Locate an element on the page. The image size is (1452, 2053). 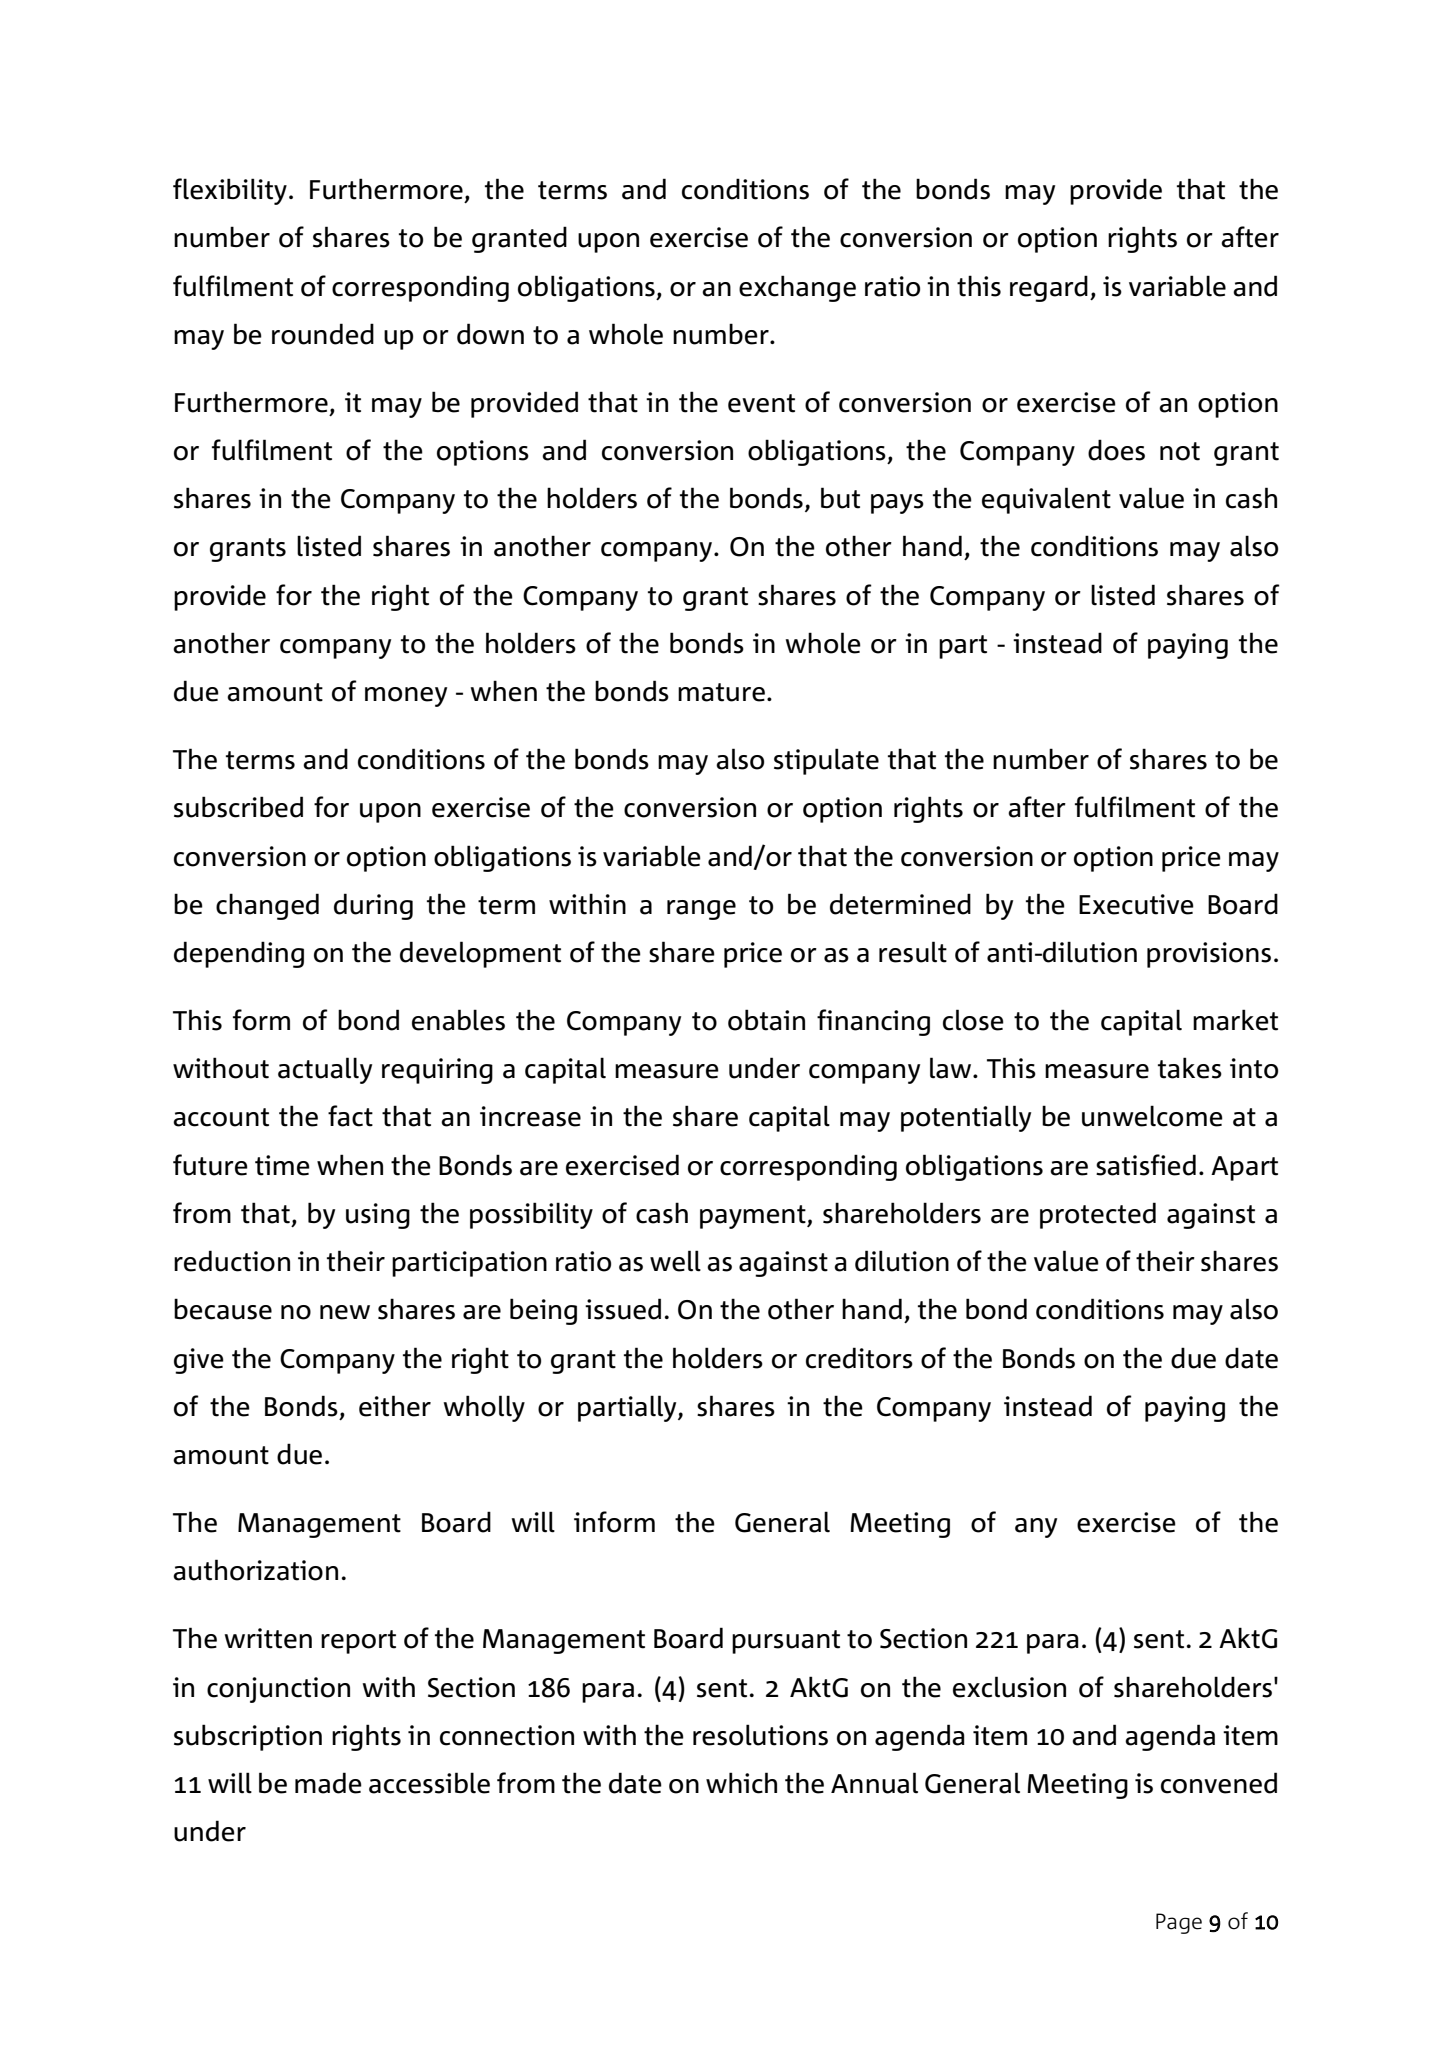
regard is located at coordinates (1049, 288).
